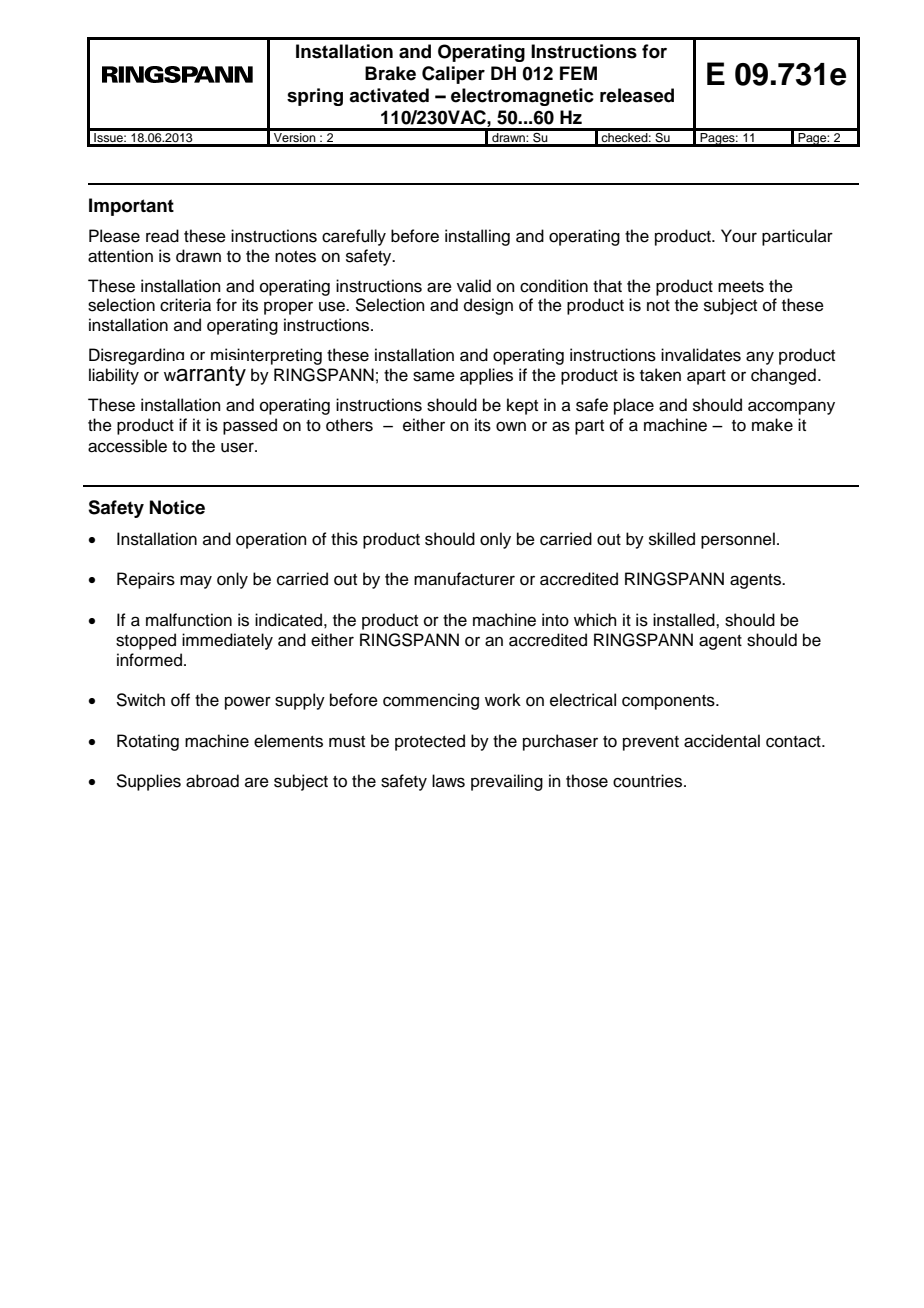 The image size is (924, 1308). I want to click on accidental, so click(722, 741).
